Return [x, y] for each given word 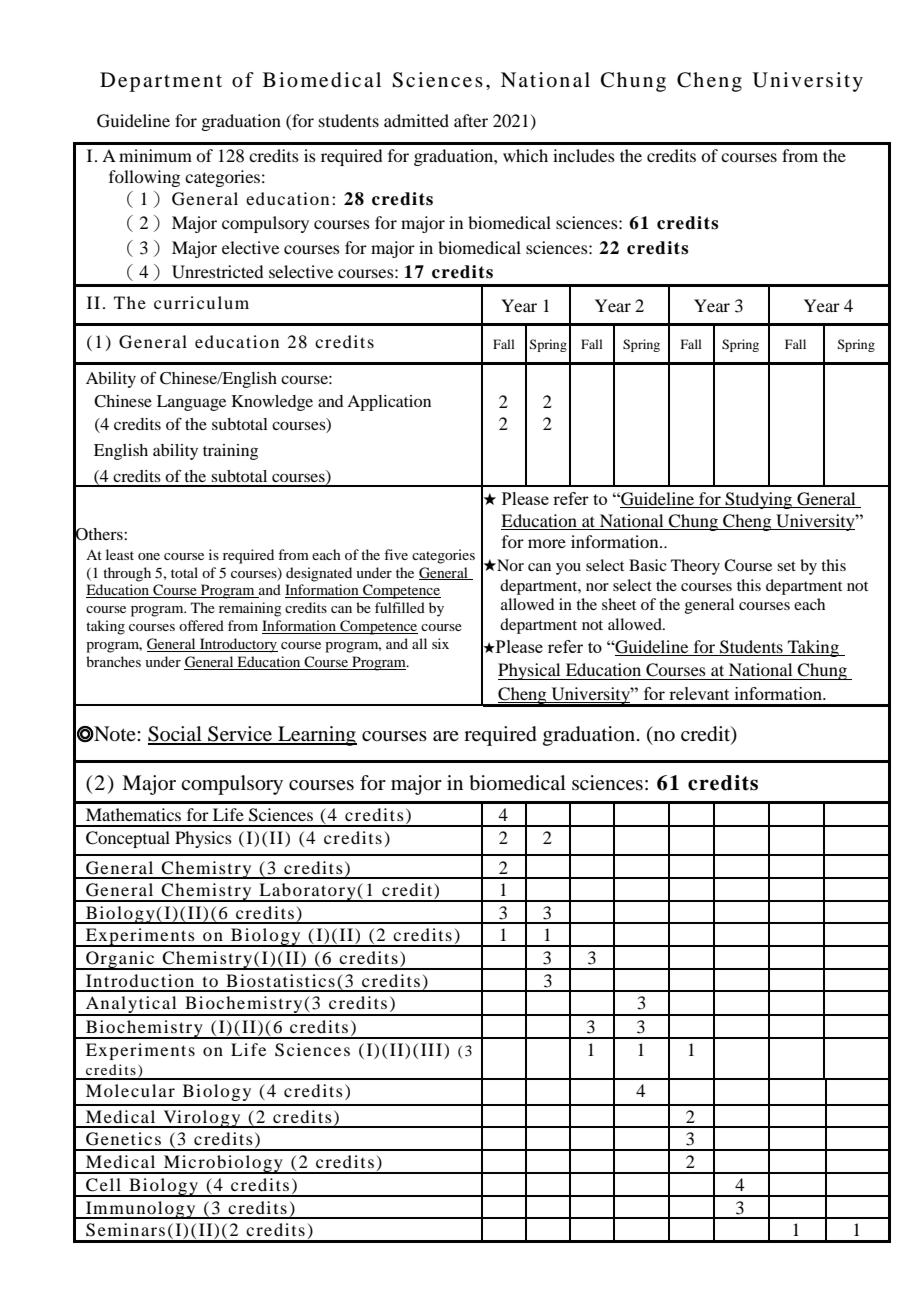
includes [584, 155]
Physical [530, 671]
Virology [202, 1119]
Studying [759, 500]
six [440, 643]
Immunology [141, 1210]
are [446, 736]
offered [201, 625]
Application [389, 403]
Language [191, 403]
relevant [699, 693]
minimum [155, 155]
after [471, 120]
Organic [120, 960]
